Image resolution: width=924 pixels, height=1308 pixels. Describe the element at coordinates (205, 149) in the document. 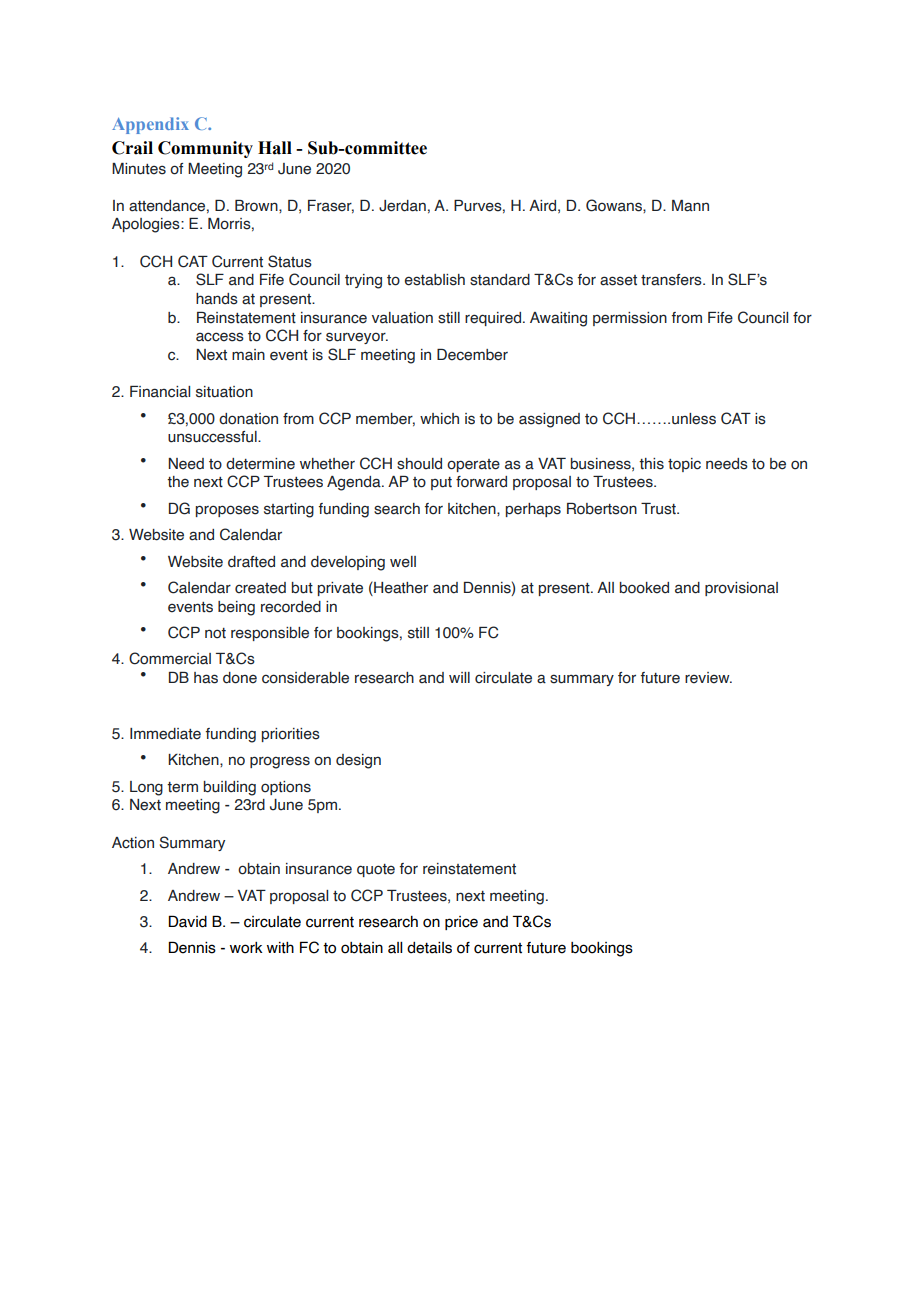

I see `Community` at that location.
